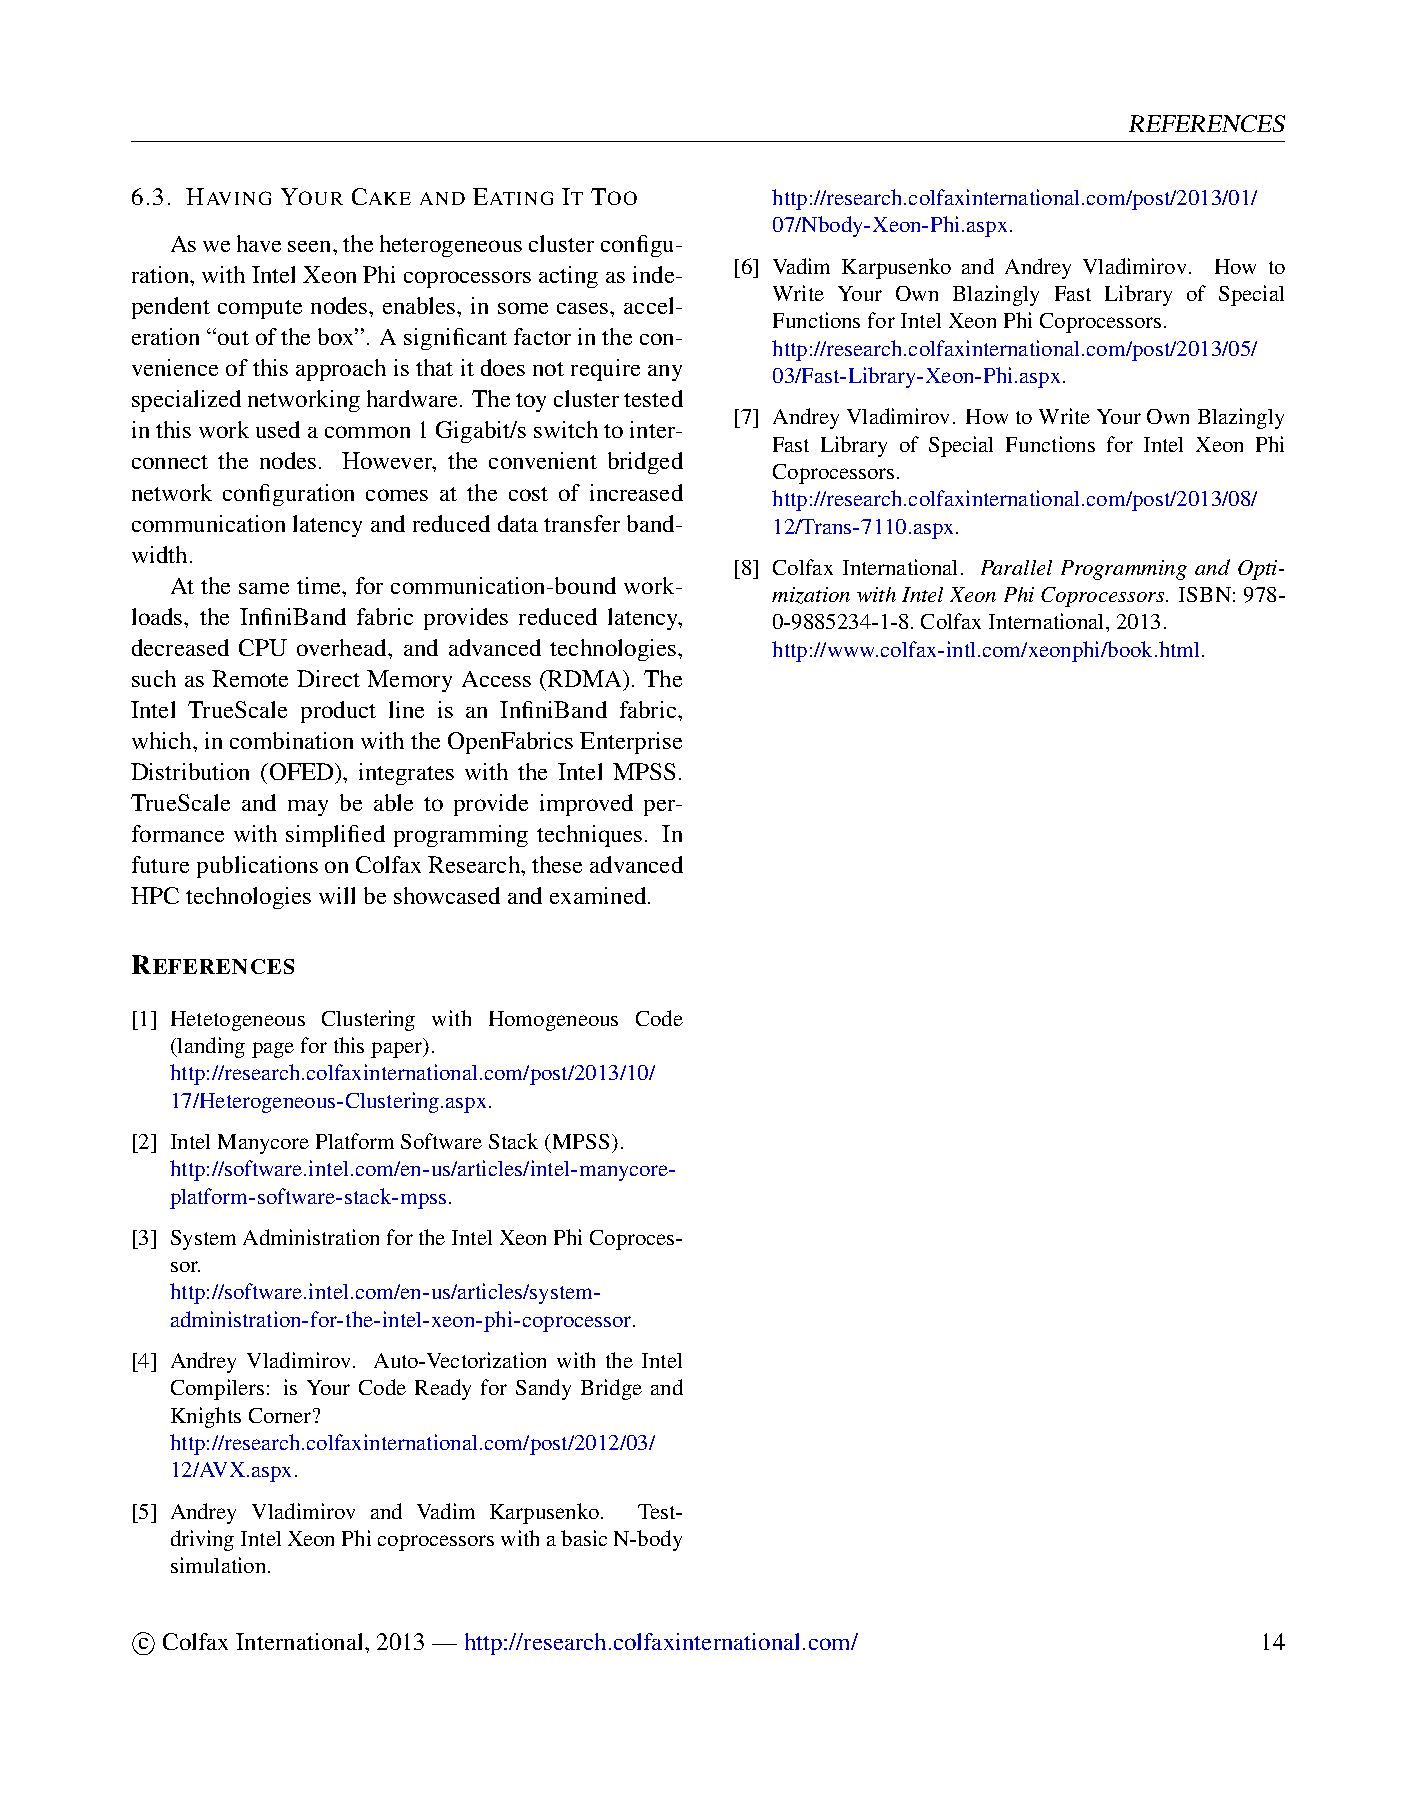 The width and height of the screenshot is (1402, 1814). I want to click on seen, so click(311, 246).
